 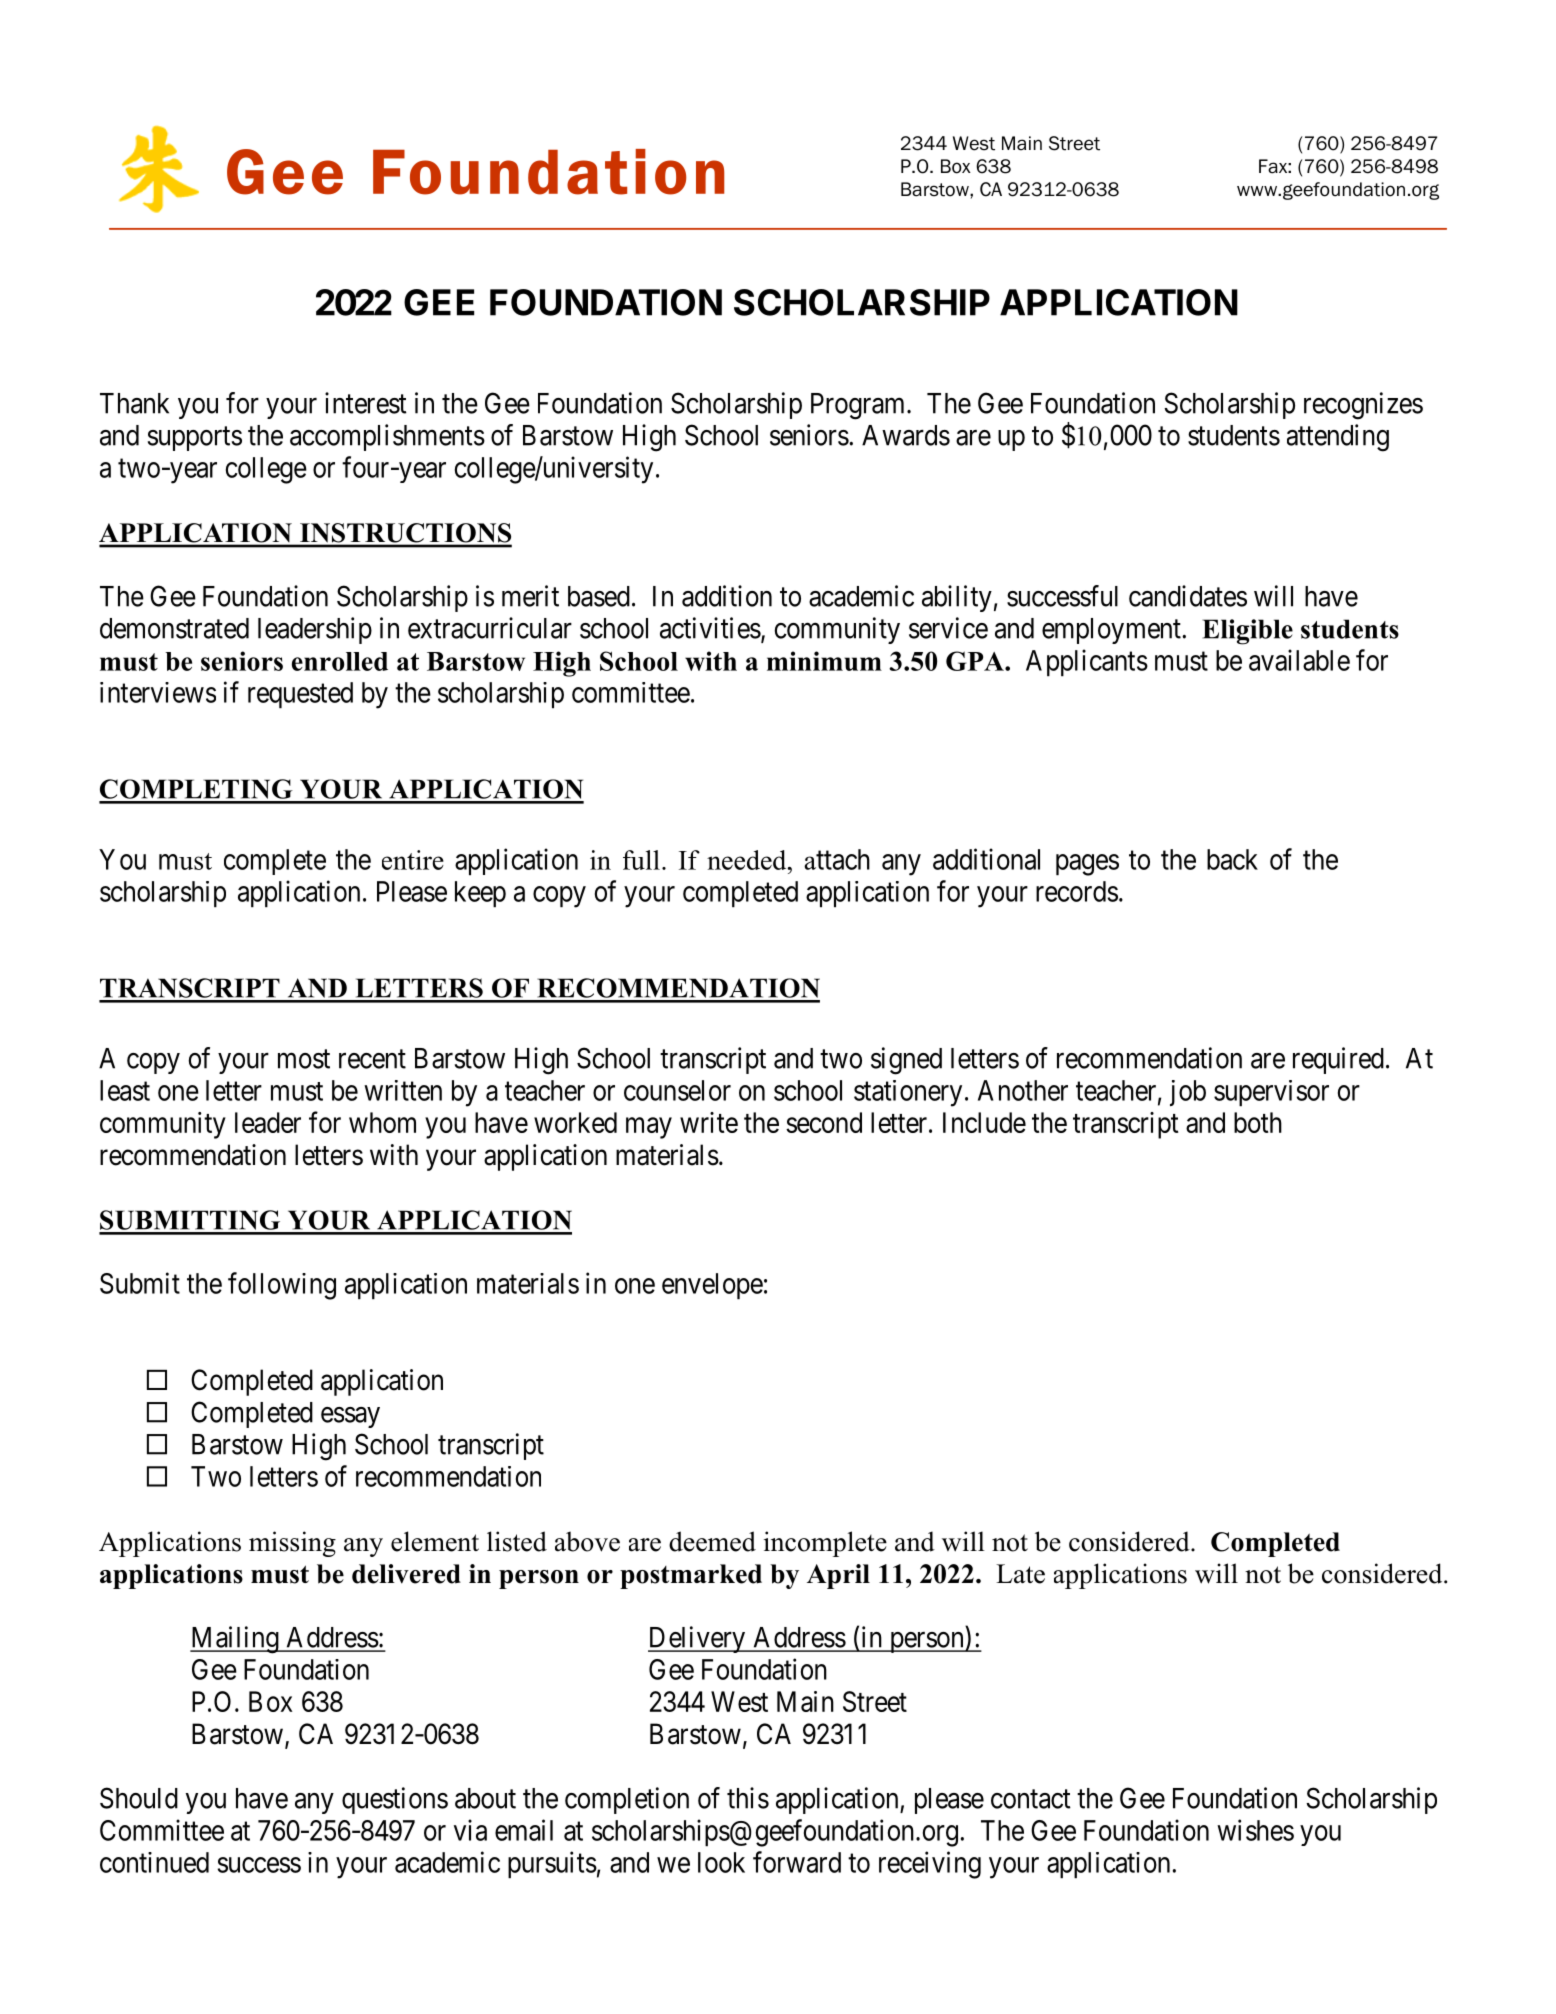 What do you see at coordinates (712, 1541) in the screenshot?
I see `deemed` at bounding box center [712, 1541].
